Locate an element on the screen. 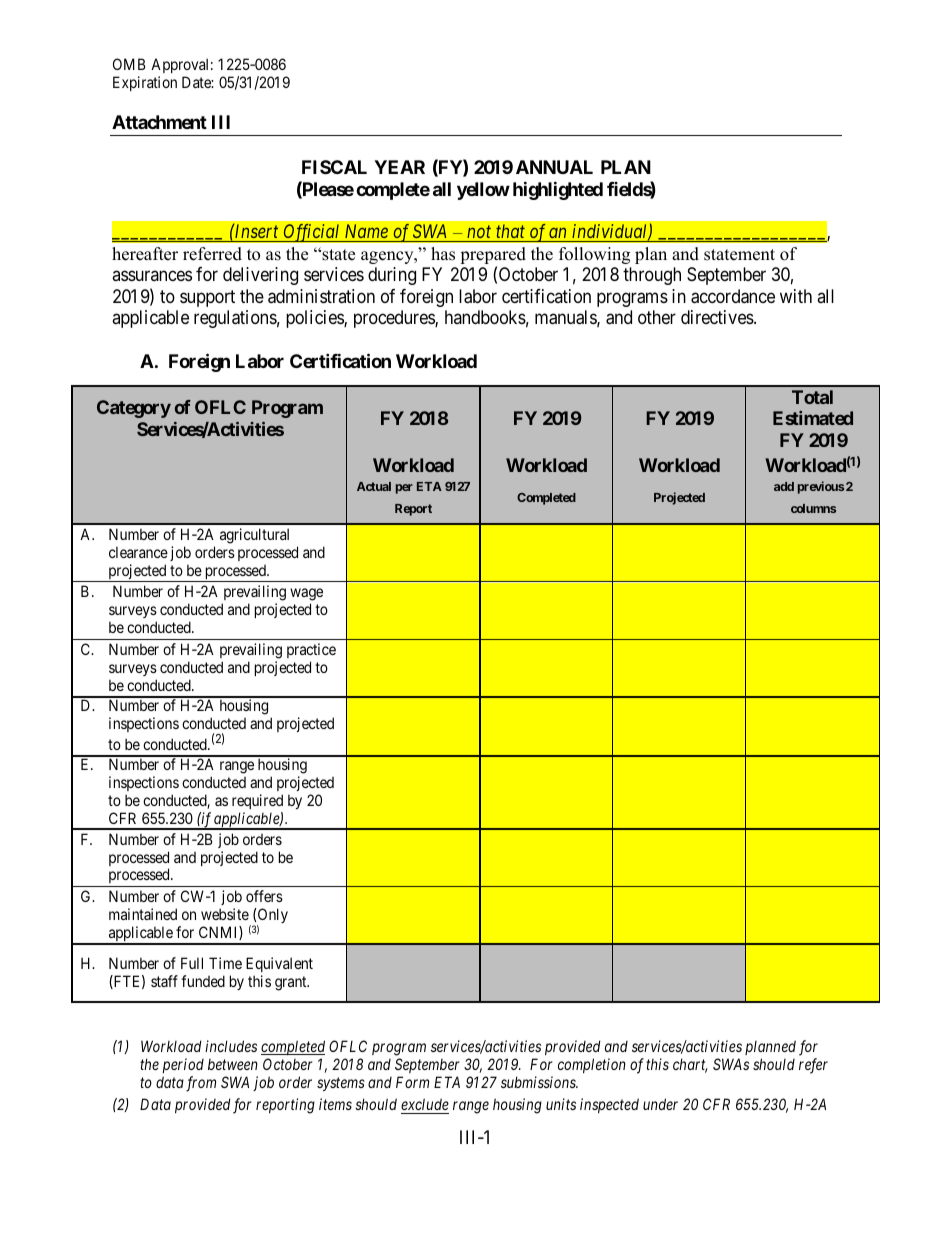 Image resolution: width=952 pixels, height=1233 pixels. Actual is located at coordinates (374, 486).
